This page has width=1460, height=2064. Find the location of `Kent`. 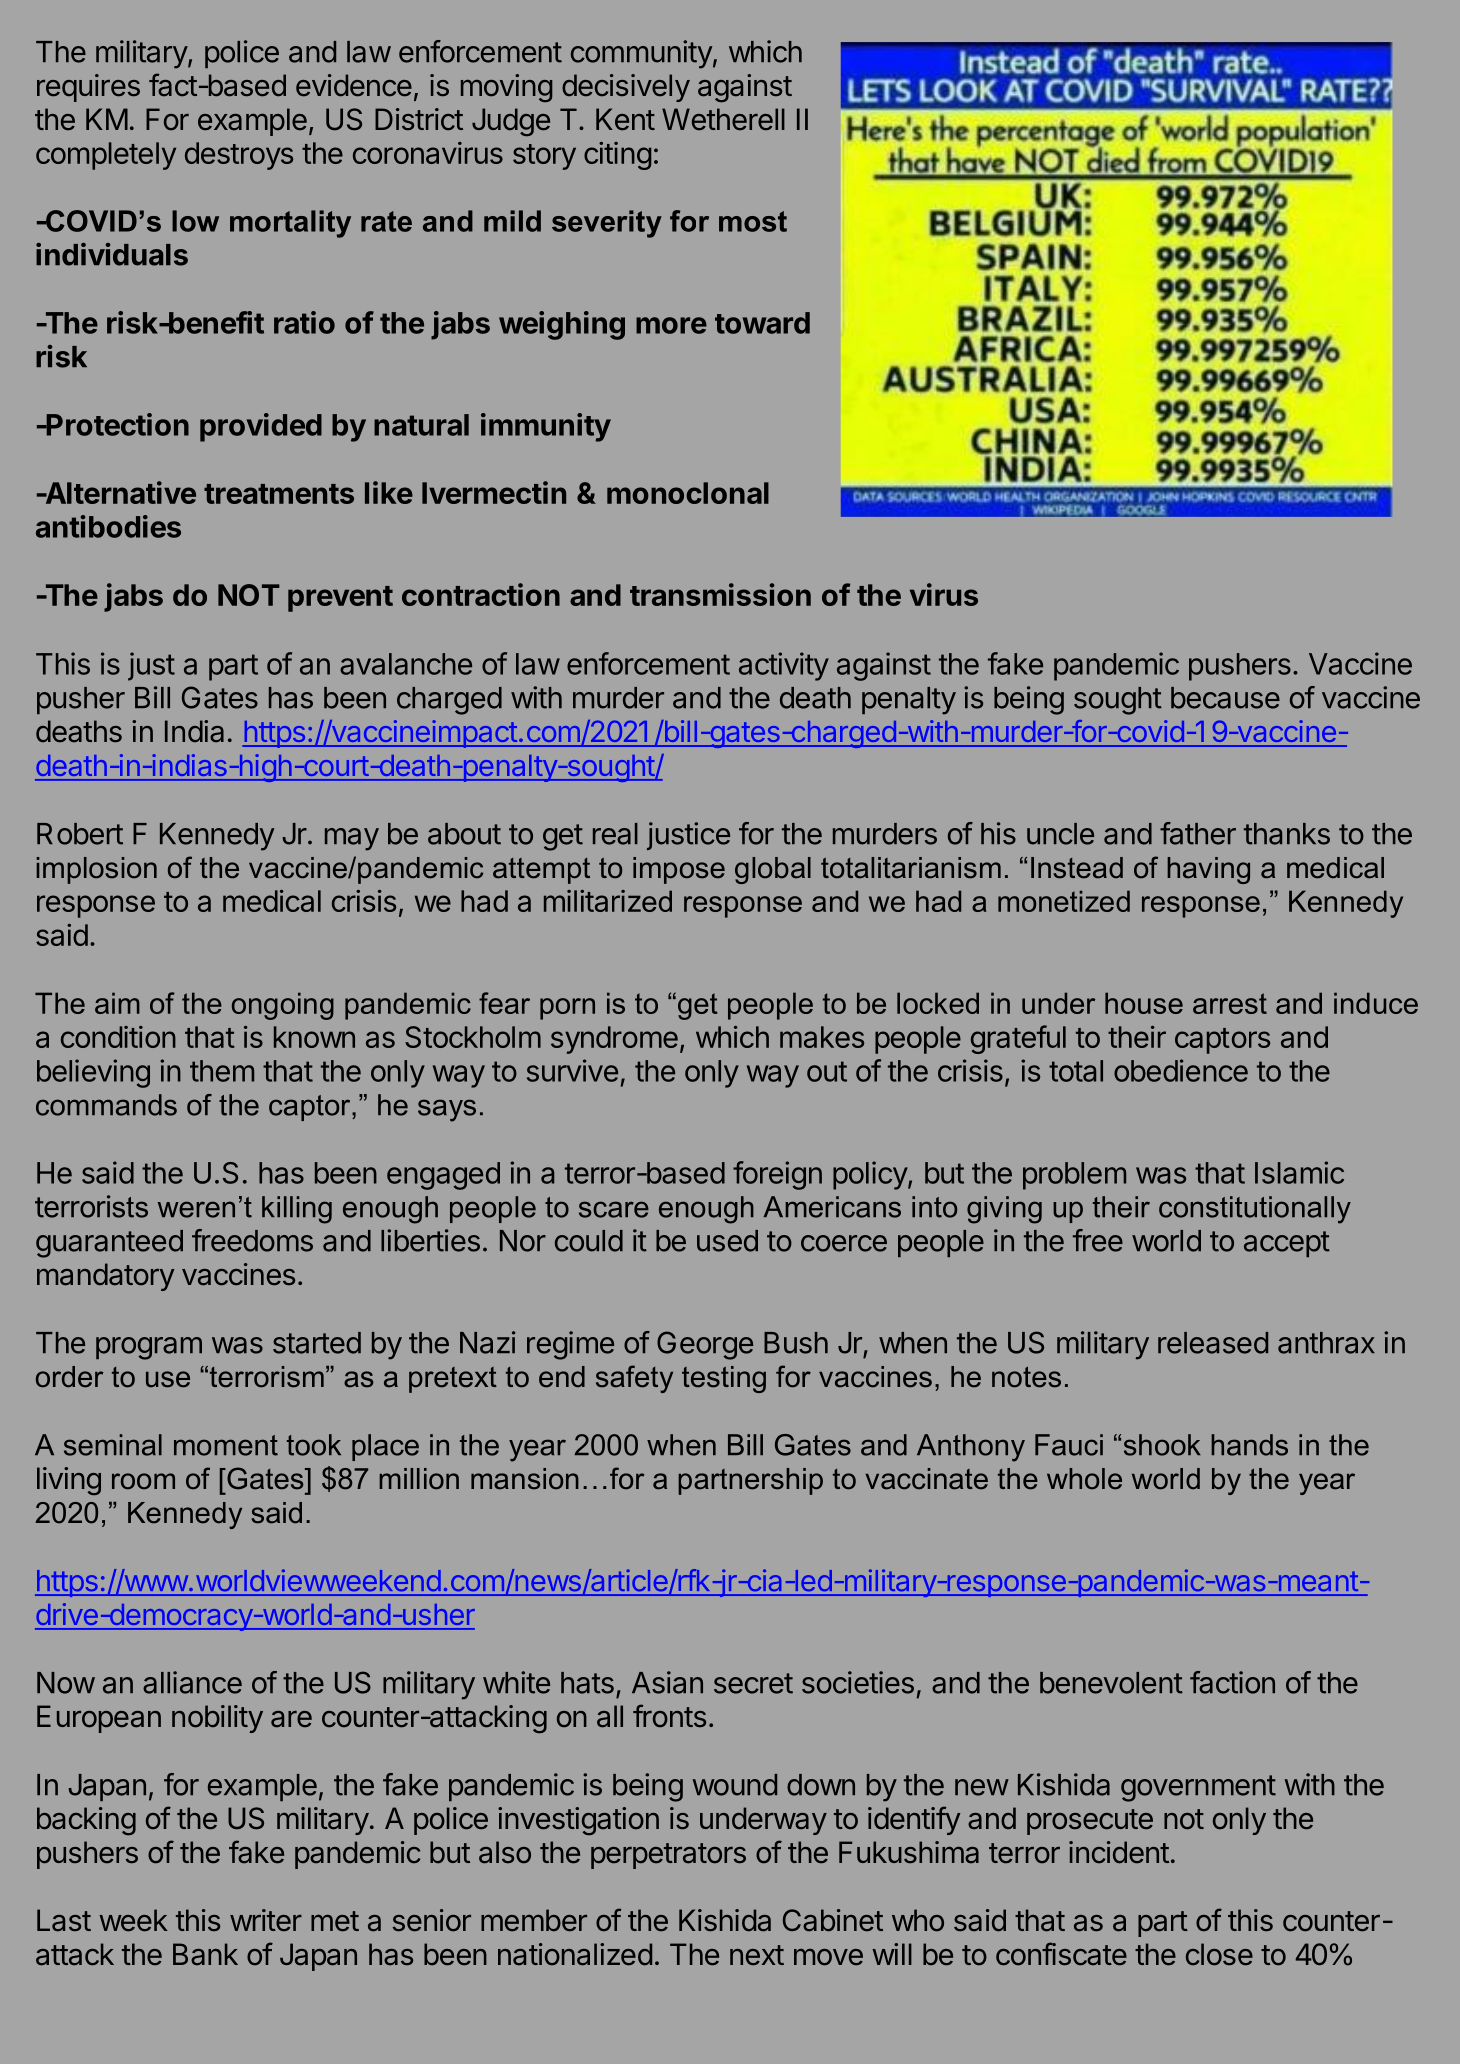

Kent is located at coordinates (625, 119).
